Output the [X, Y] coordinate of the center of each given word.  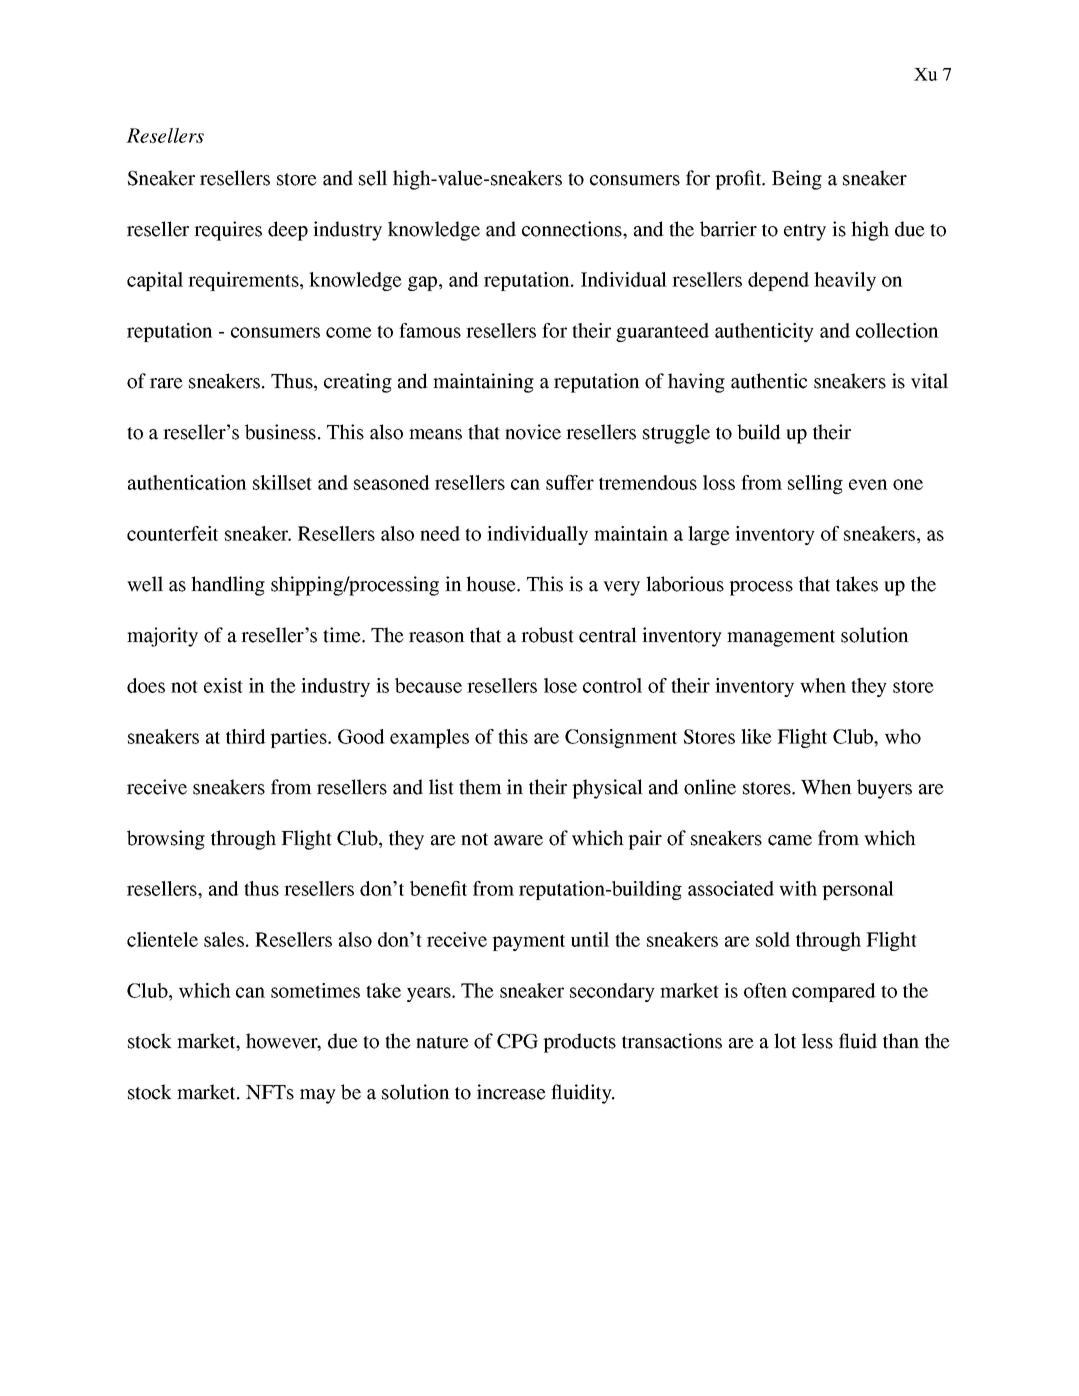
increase [511, 1092]
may [318, 1096]
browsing [166, 840]
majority [162, 637]
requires [228, 231]
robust [547, 635]
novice [533, 432]
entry [805, 232]
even [868, 484]
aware [518, 840]
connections [573, 229]
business [280, 432]
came [790, 840]
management [781, 638]
